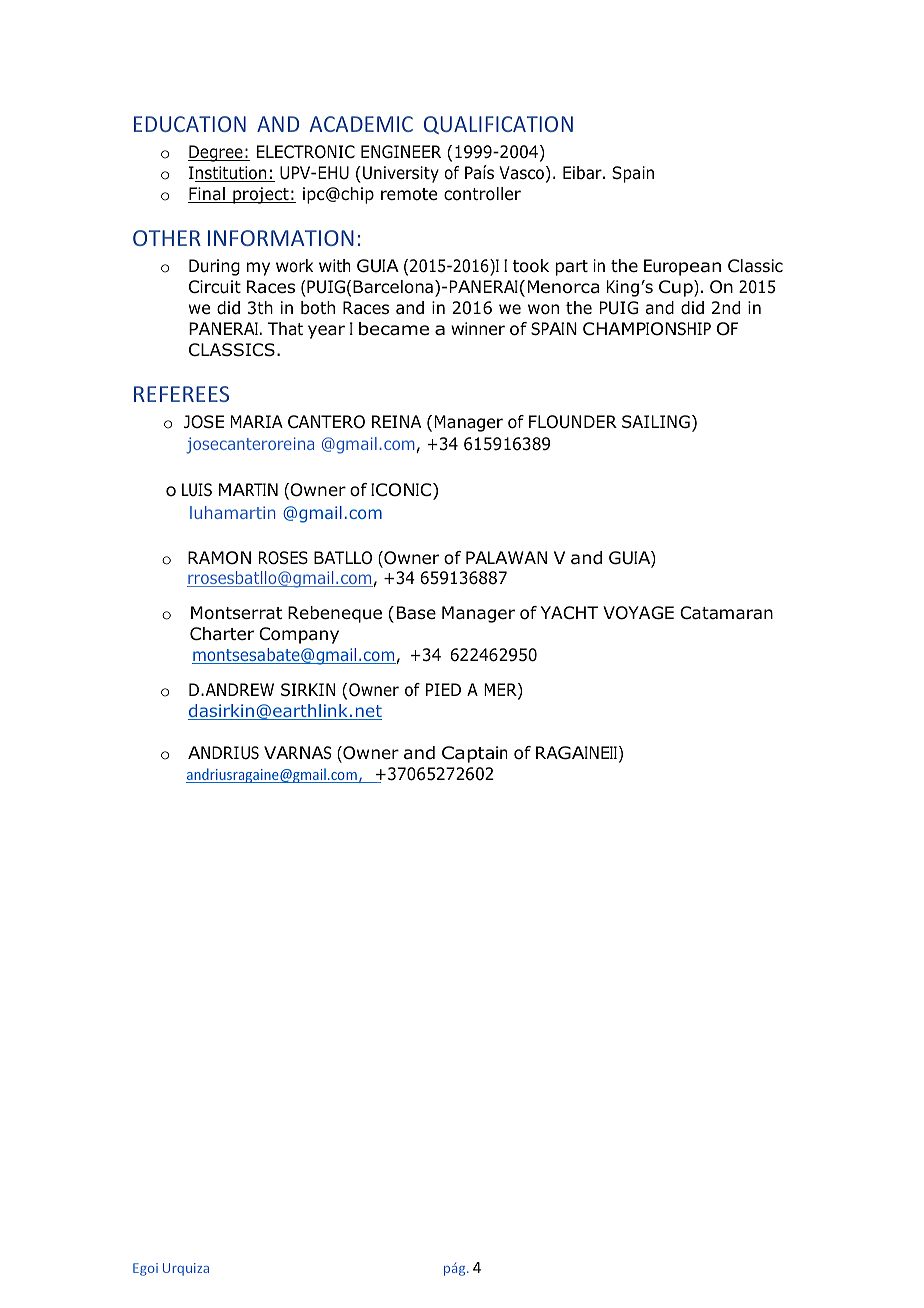 The height and width of the screenshot is (1308, 924). Describe the element at coordinates (656, 422) in the screenshot. I see `SAILING` at that location.
